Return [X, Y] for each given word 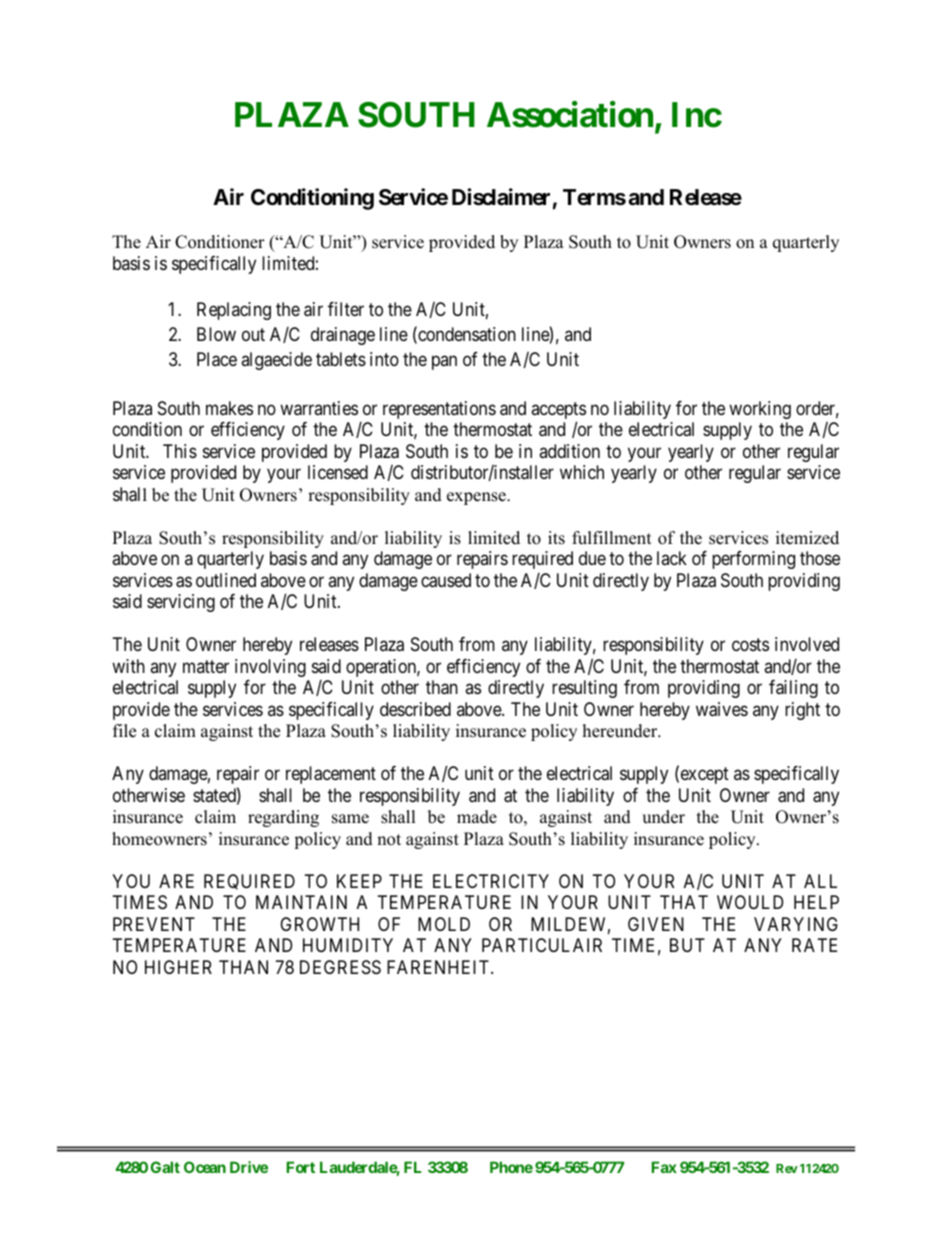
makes [229, 408]
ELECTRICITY [491, 881]
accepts [558, 412]
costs [750, 644]
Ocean [205, 1167]
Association [571, 115]
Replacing [234, 311]
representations [439, 410]
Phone [511, 1167]
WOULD [750, 902]
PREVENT [154, 924]
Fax [664, 1167]
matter [206, 666]
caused [446, 580]
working [760, 410]
